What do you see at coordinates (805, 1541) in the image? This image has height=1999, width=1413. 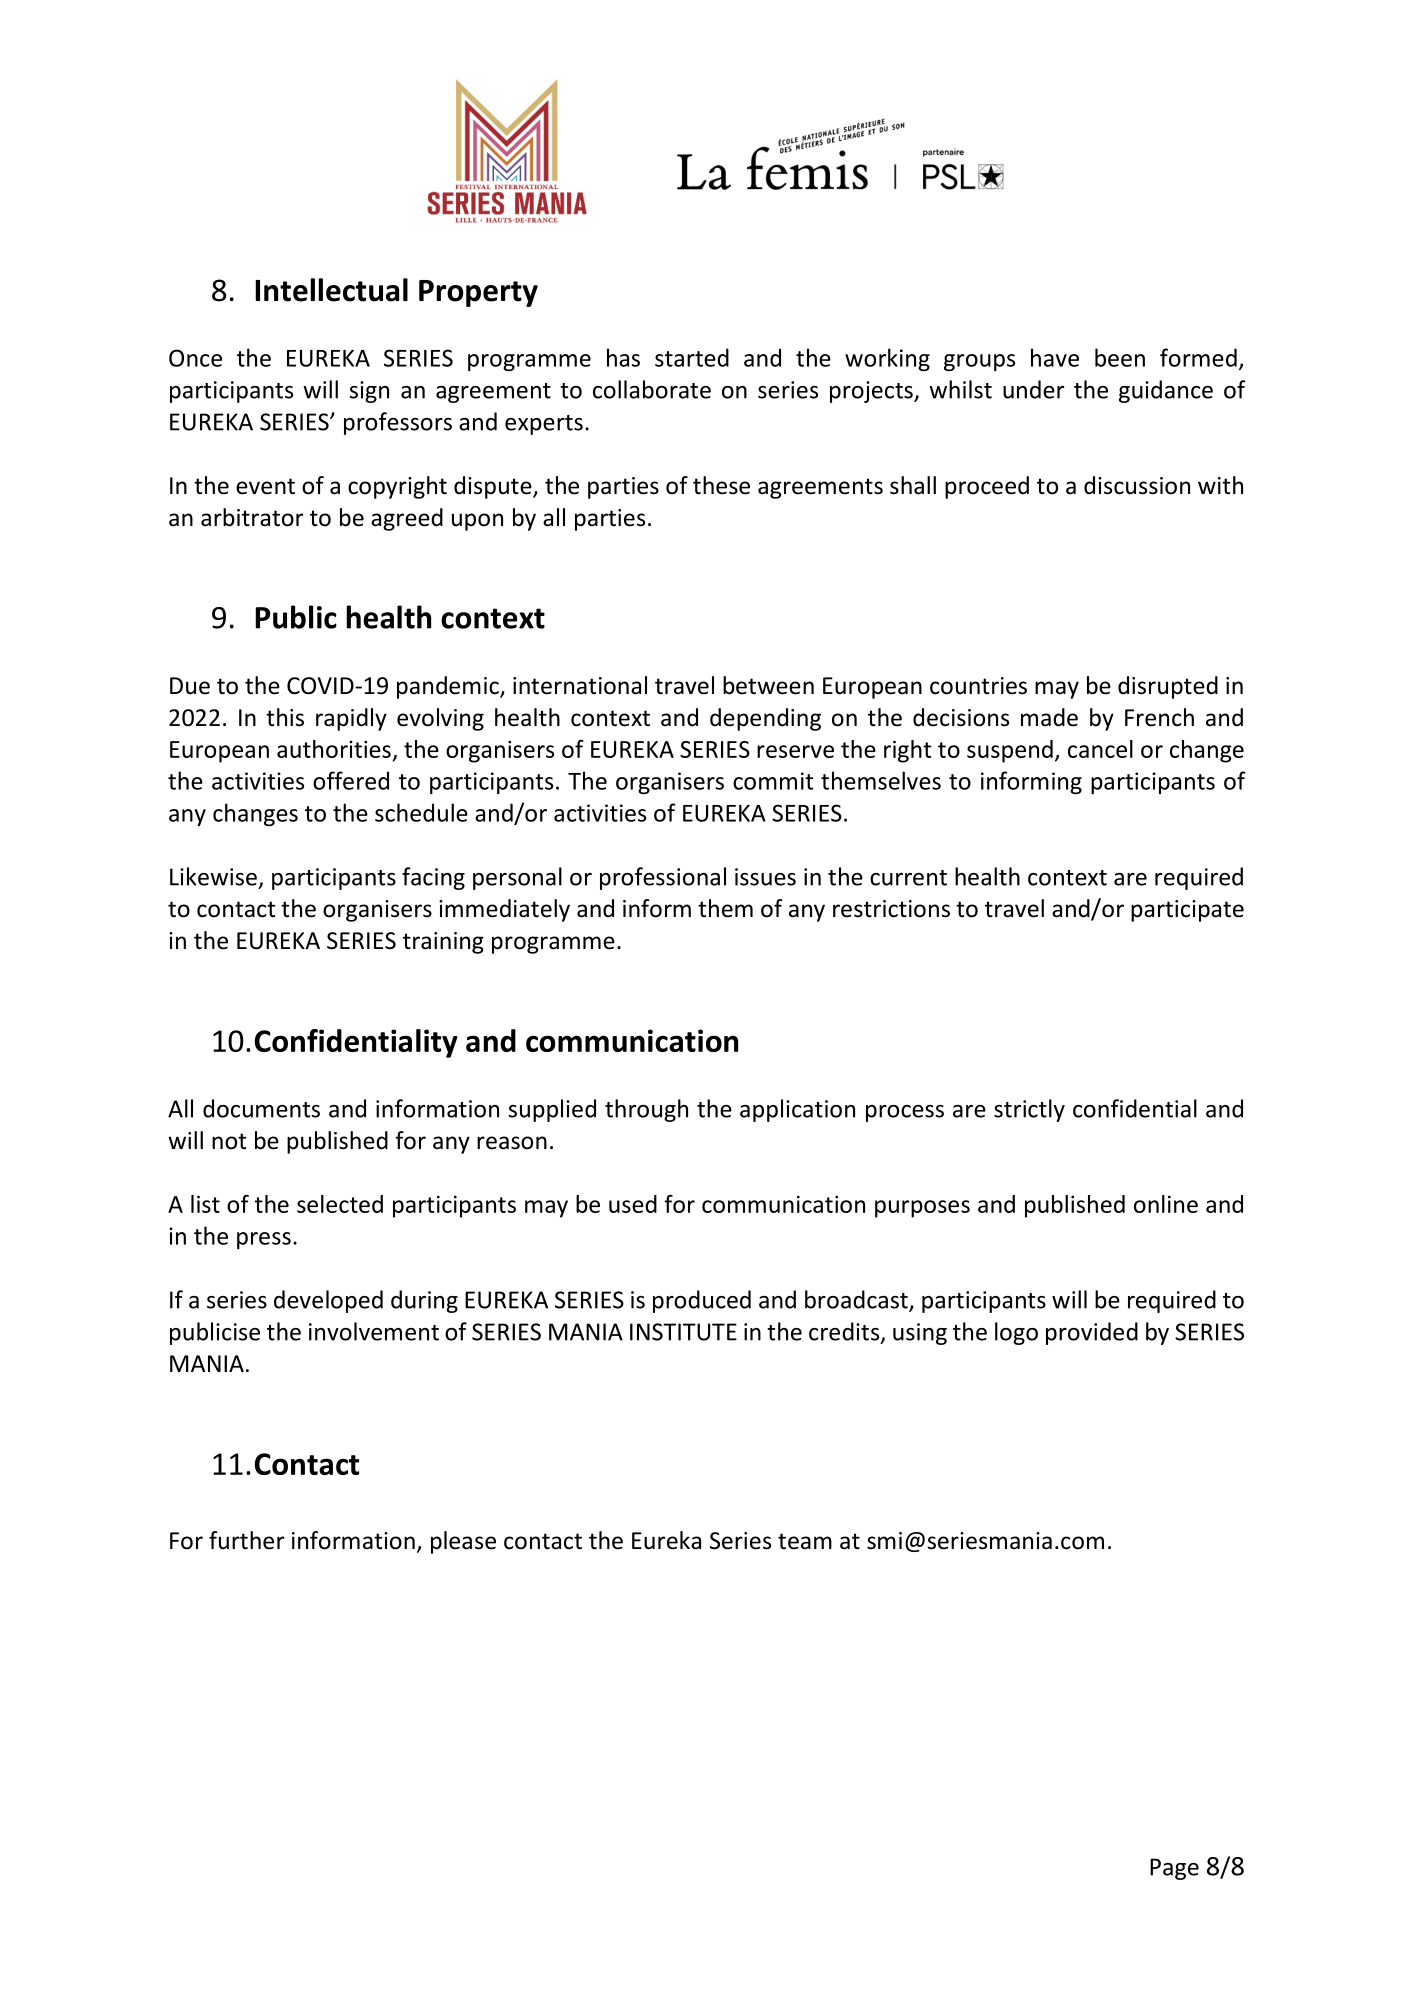 I see `team` at bounding box center [805, 1541].
